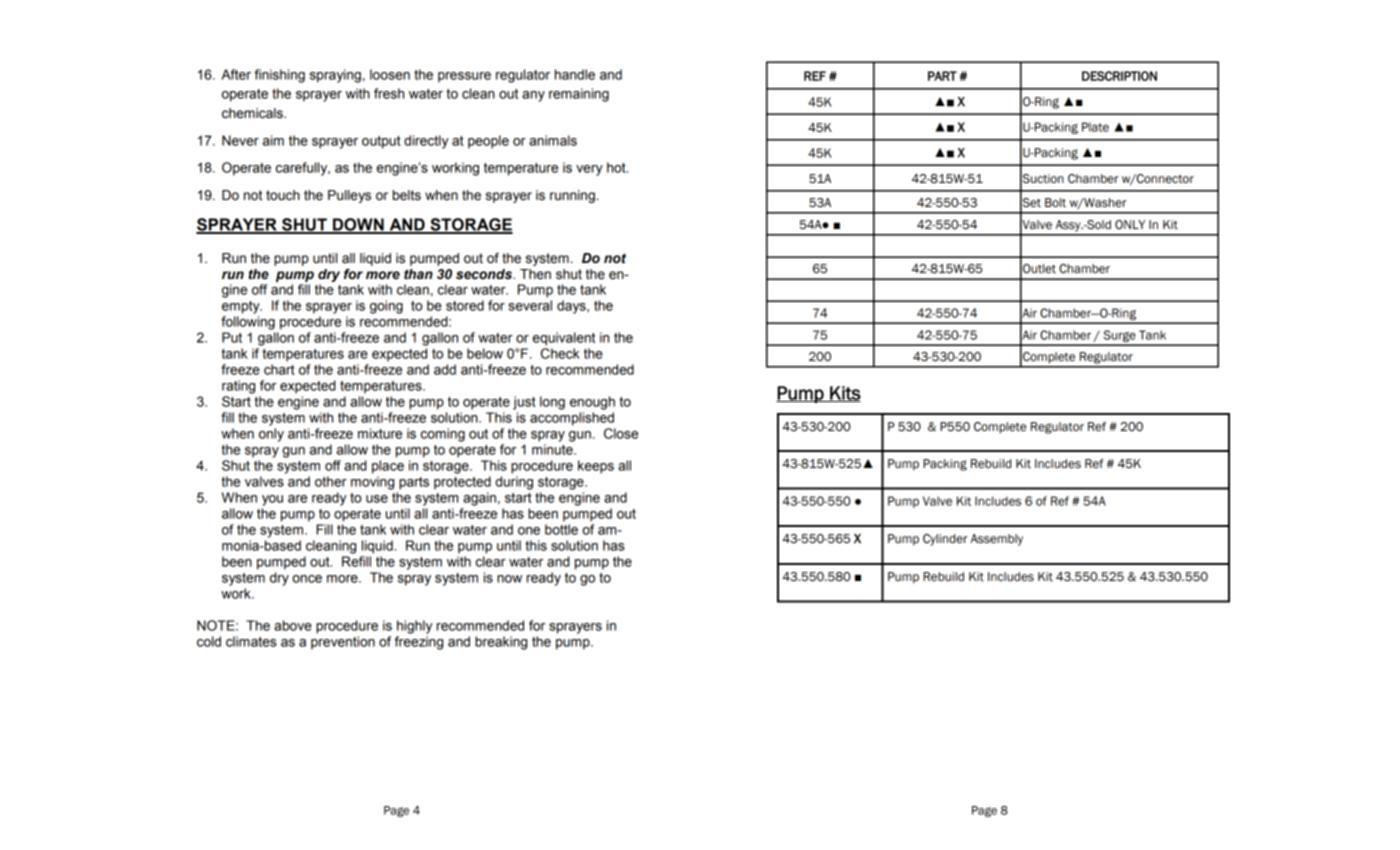  What do you see at coordinates (997, 540) in the document?
I see `Assembly` at bounding box center [997, 540].
